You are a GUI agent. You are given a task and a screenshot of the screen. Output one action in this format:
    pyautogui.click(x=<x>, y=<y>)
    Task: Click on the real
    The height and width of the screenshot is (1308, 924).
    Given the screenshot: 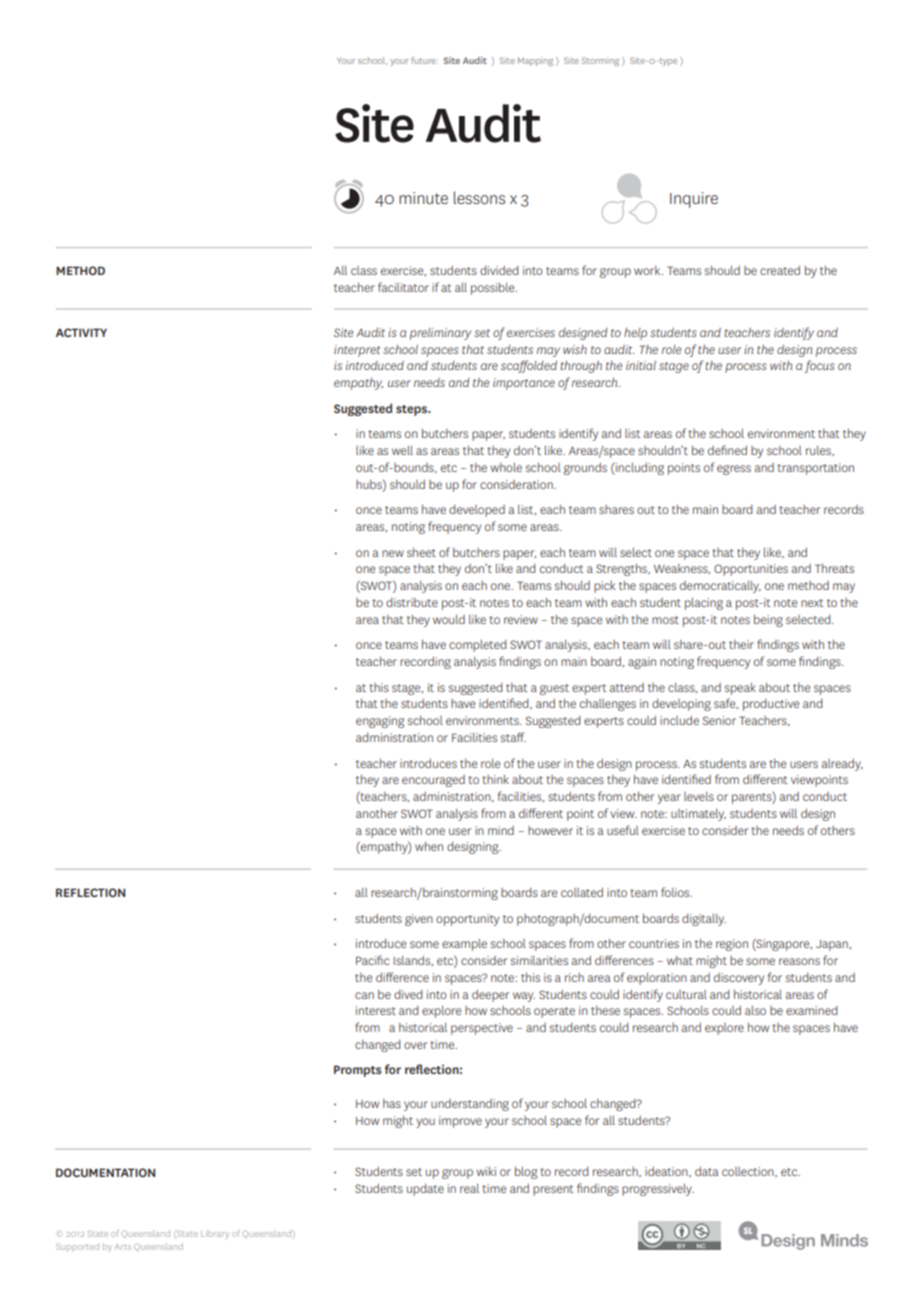 What is the action you would take?
    pyautogui.click(x=469, y=1188)
